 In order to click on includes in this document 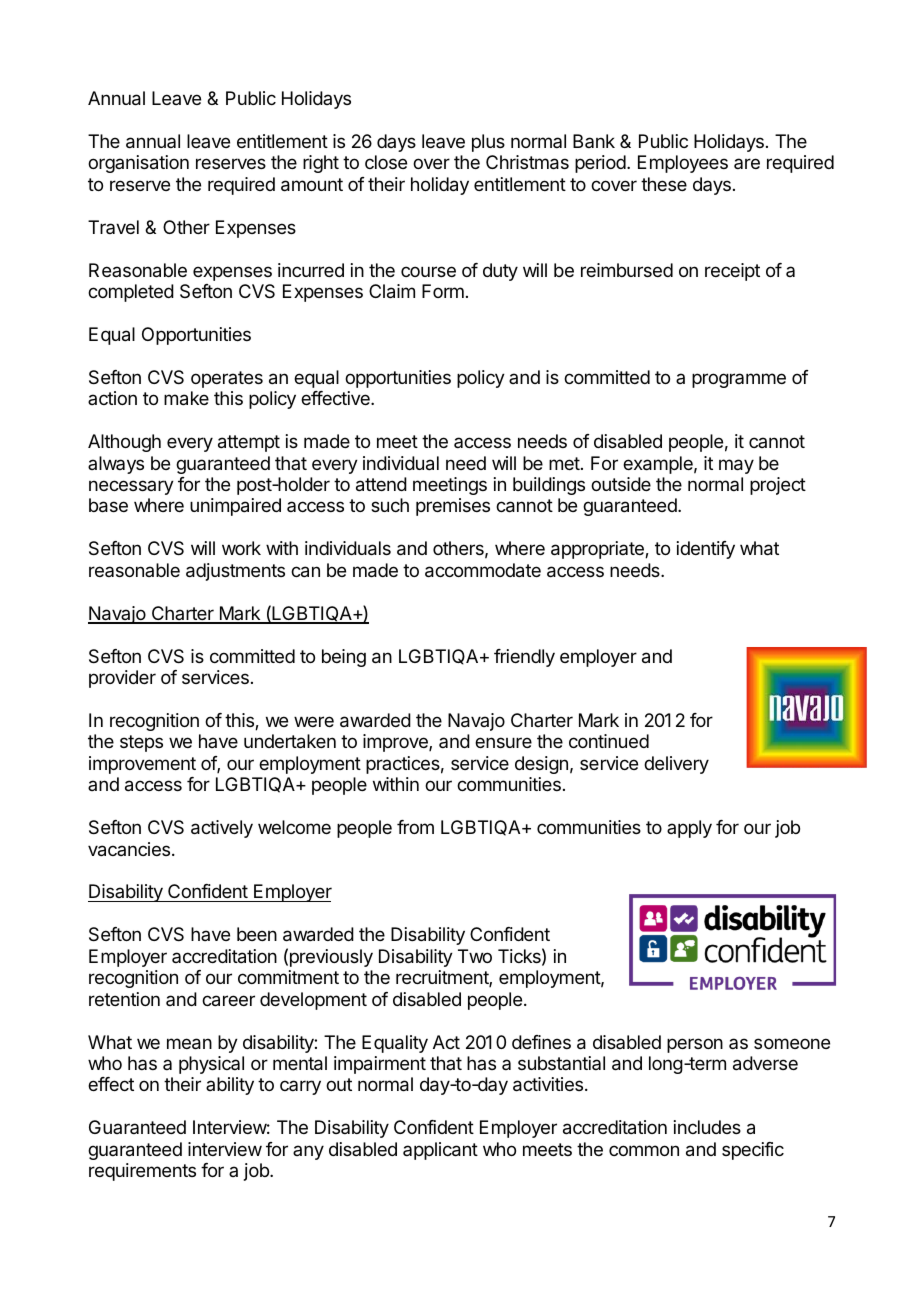, I will do `click(707, 1127)`.
